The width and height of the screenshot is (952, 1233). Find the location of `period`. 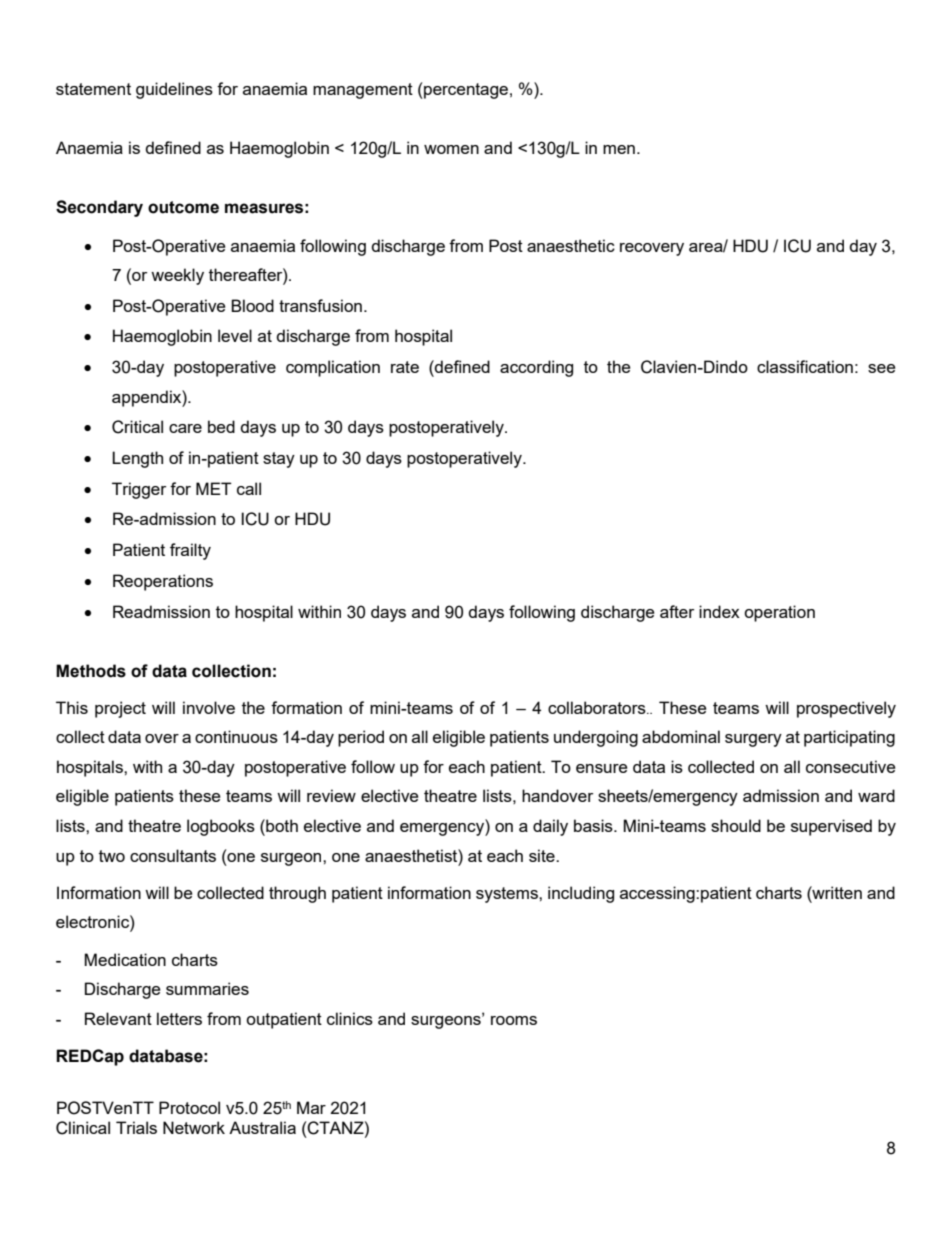

period is located at coordinates (361, 738).
